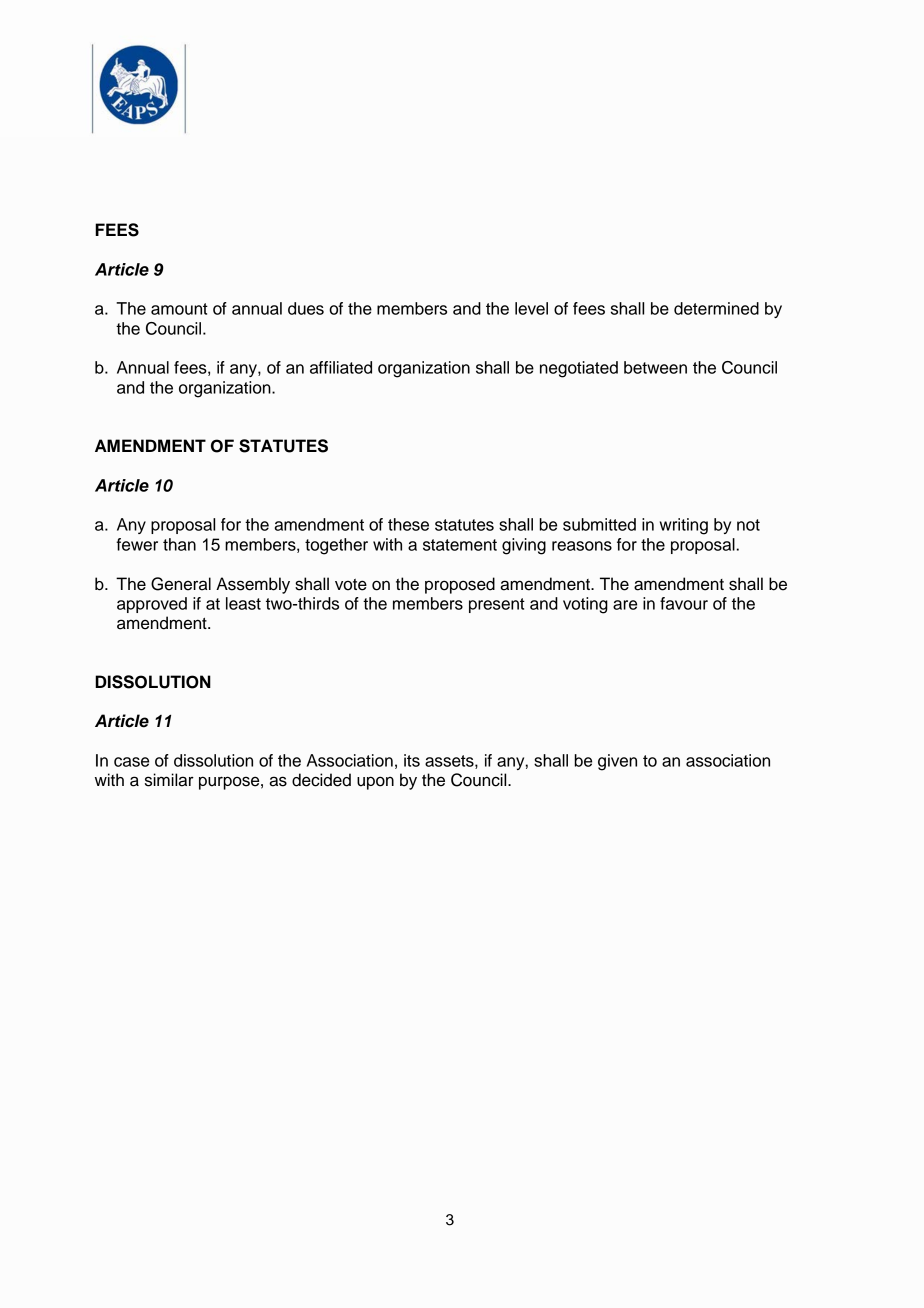 This screenshot has width=924, height=1308. What do you see at coordinates (684, 603) in the screenshot?
I see `favour` at bounding box center [684, 603].
